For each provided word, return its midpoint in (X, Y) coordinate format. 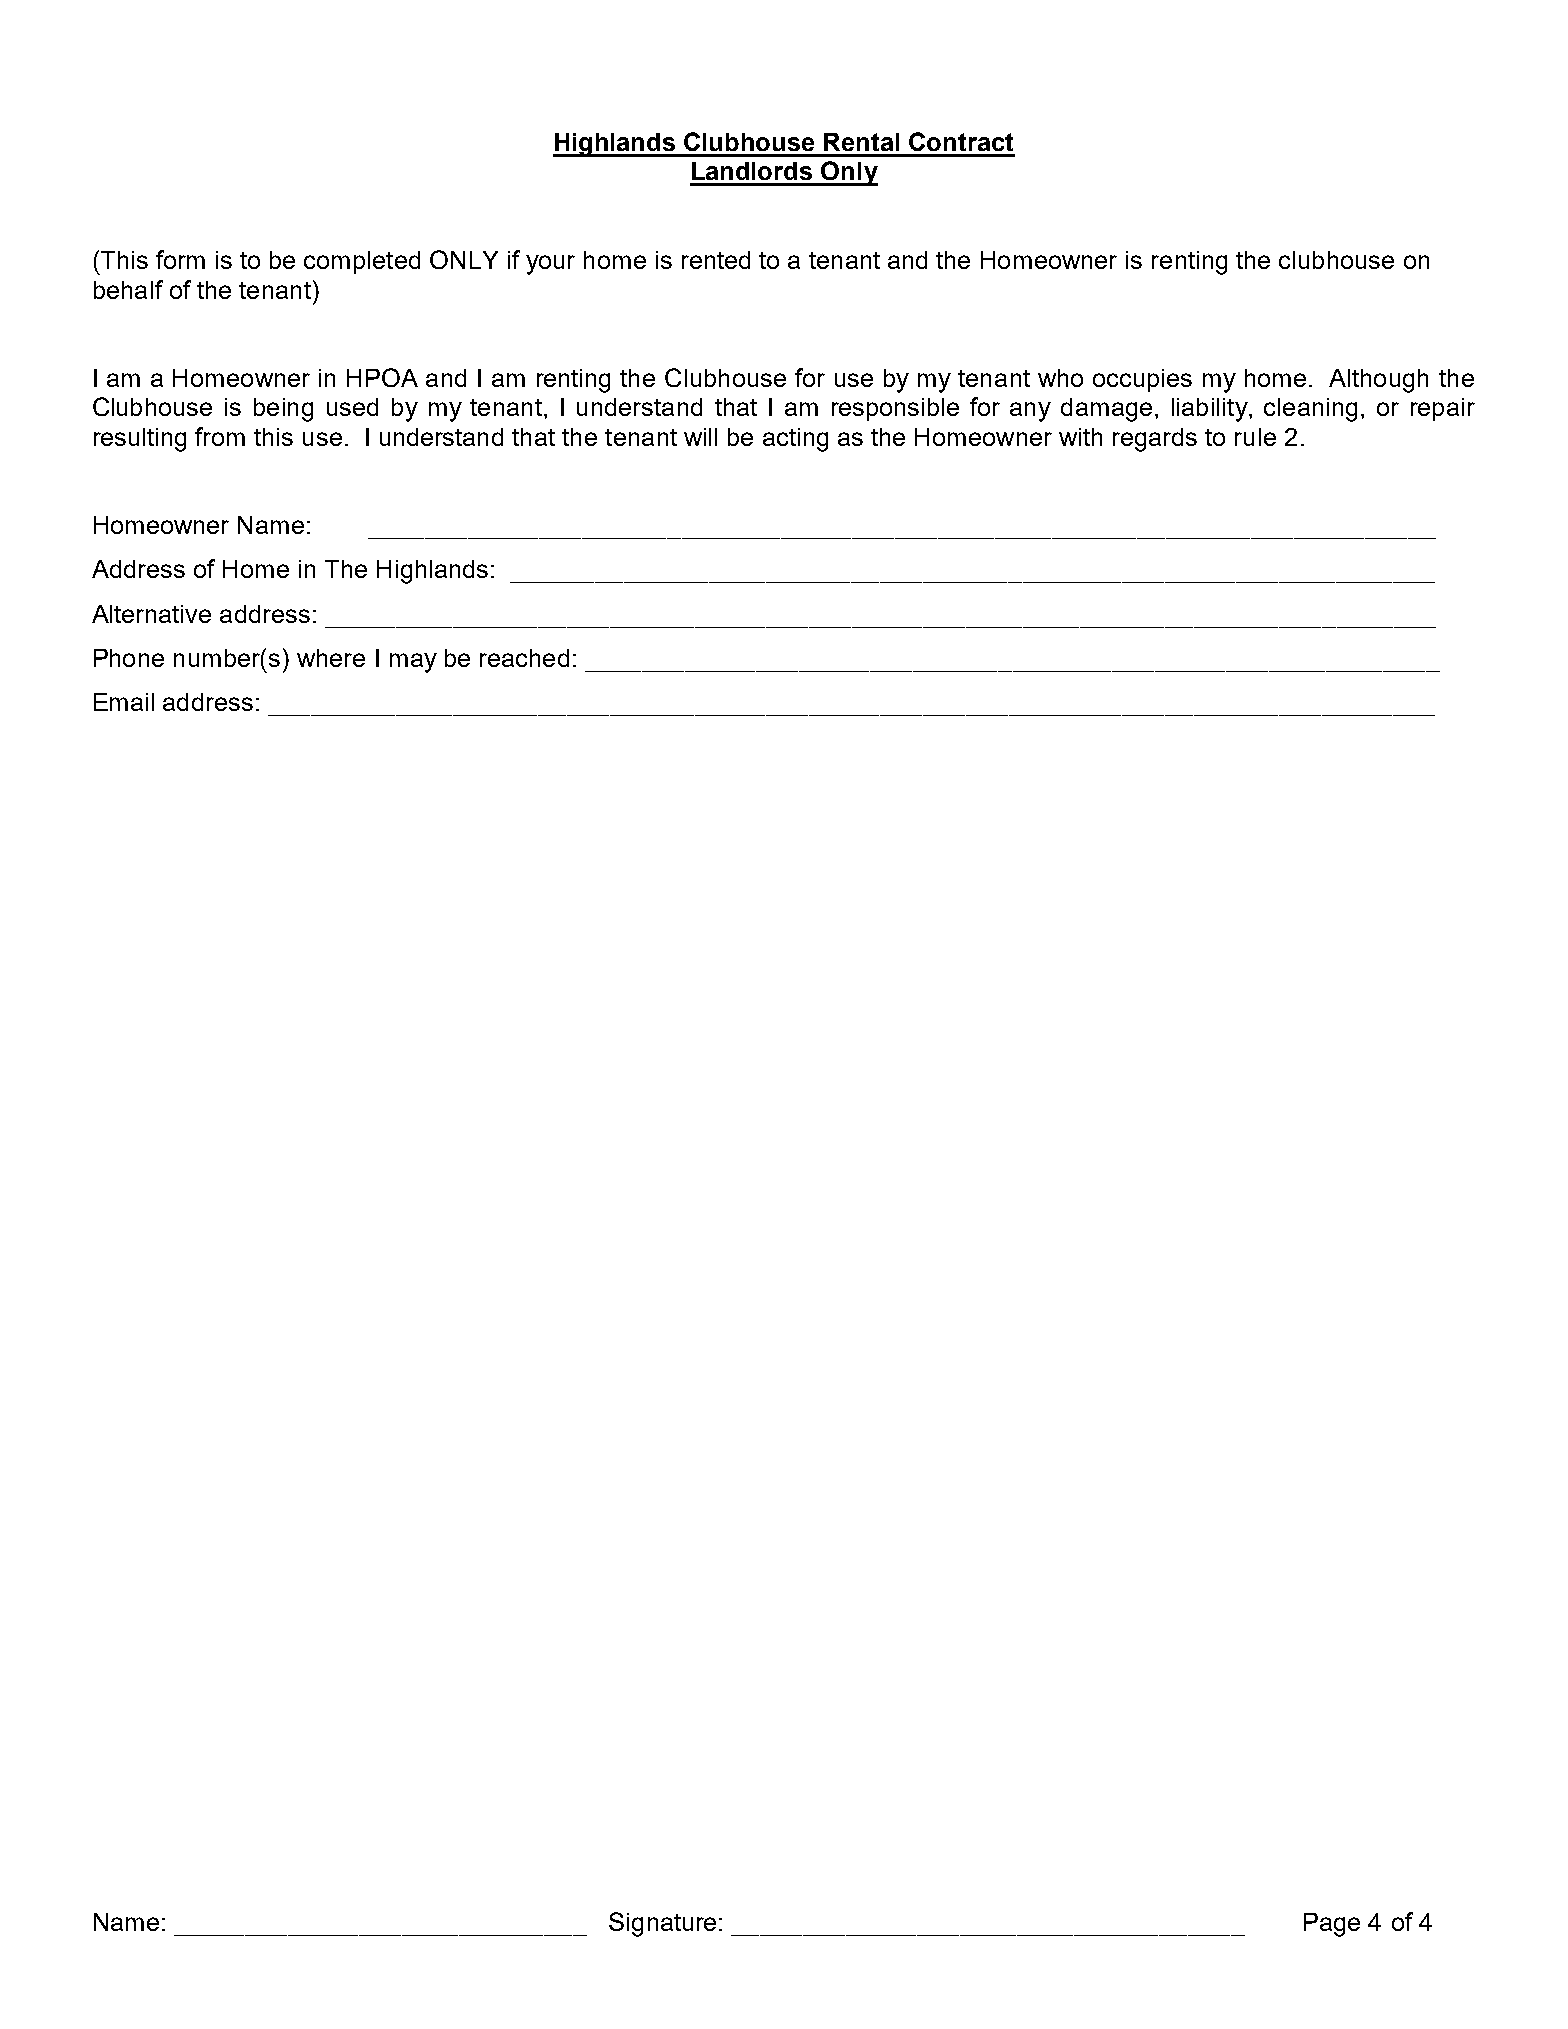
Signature (664, 1924)
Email (124, 702)
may (413, 663)
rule (1255, 437)
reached (524, 658)
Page (1332, 1925)
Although (1378, 381)
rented (716, 260)
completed (362, 262)
